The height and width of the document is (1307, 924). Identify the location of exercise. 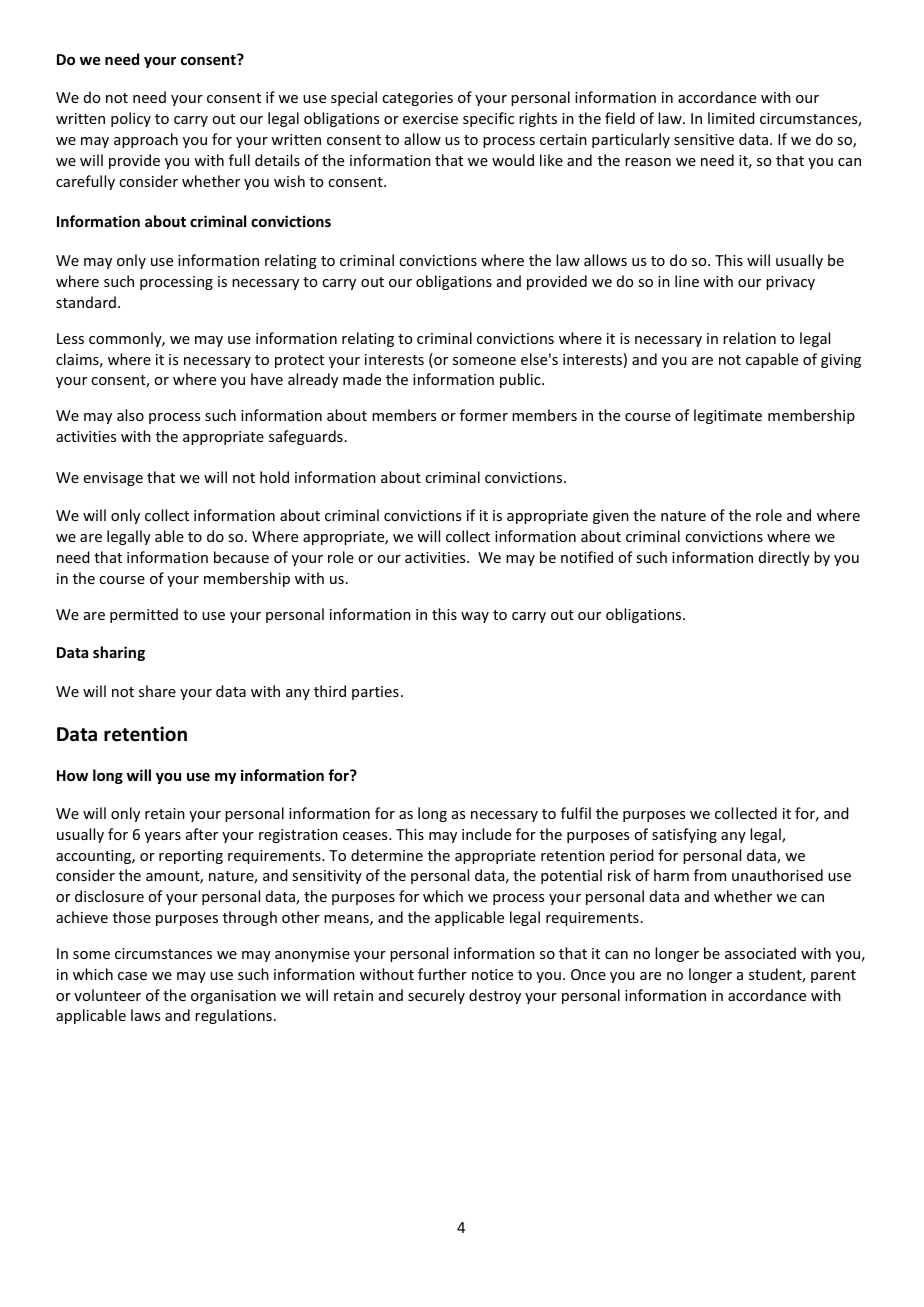
(430, 118).
